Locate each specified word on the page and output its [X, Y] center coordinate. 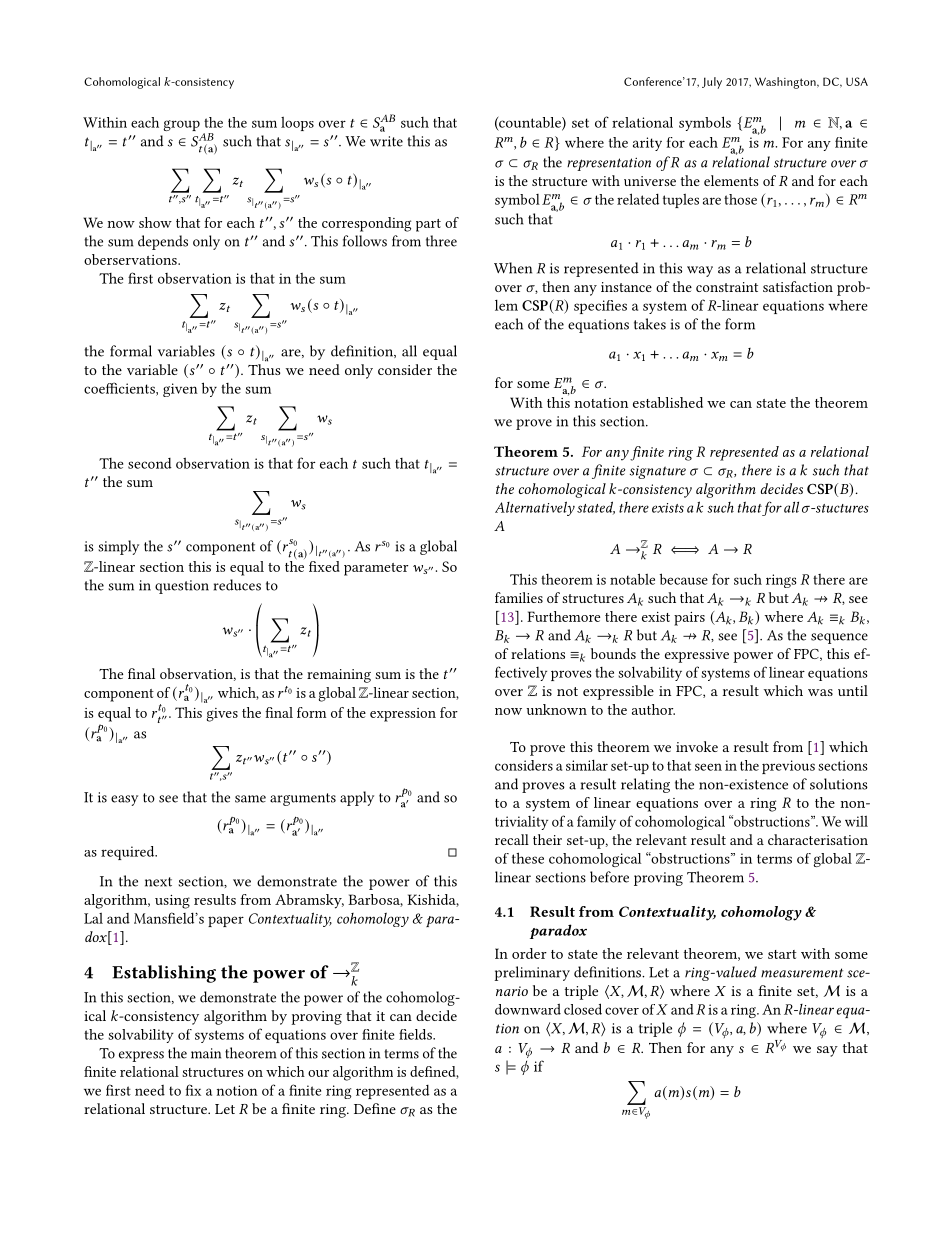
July [712, 83]
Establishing [164, 974]
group [181, 125]
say [827, 1051]
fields [416, 1034]
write [386, 141]
